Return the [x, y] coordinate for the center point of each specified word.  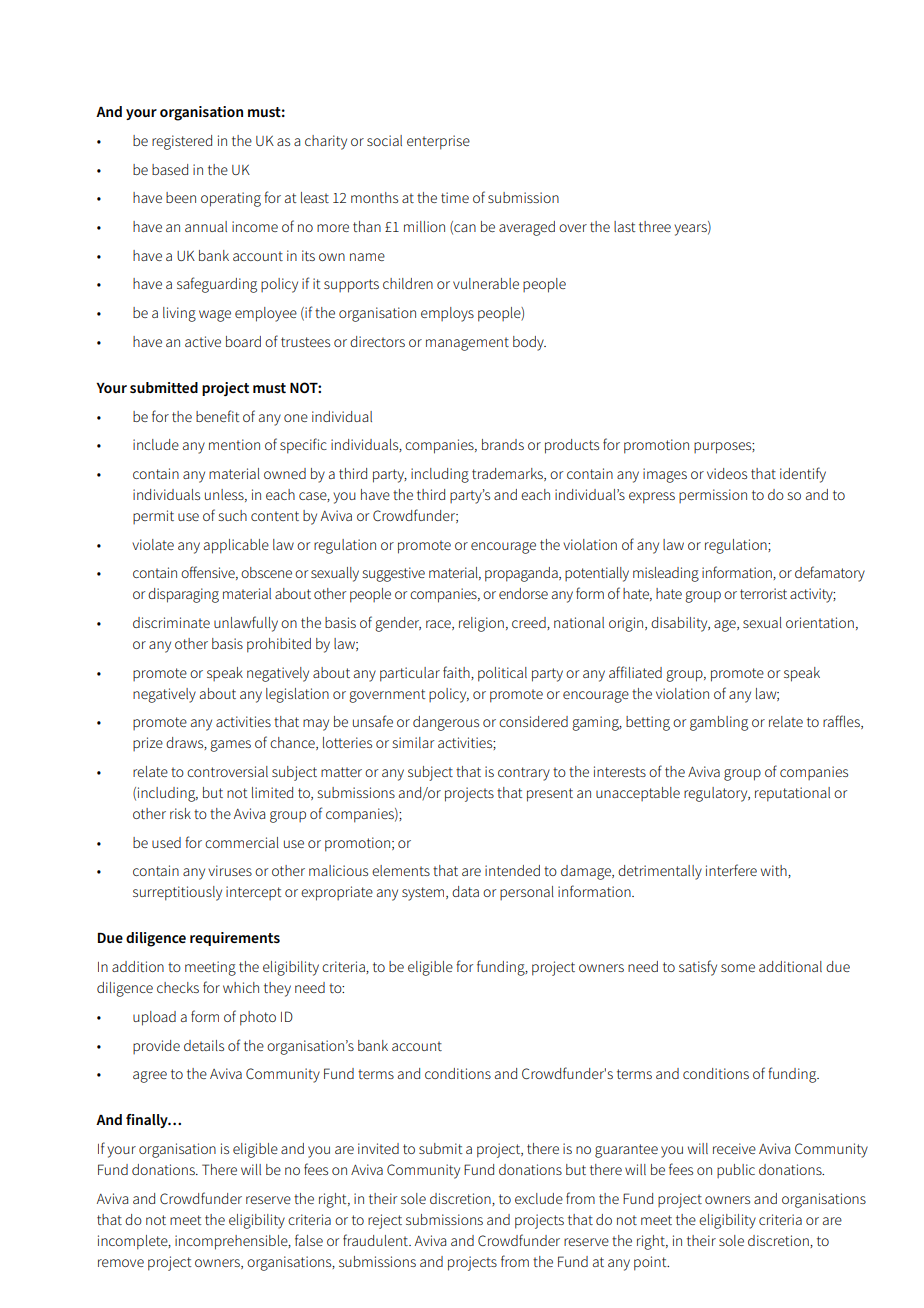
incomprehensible [232, 1242]
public [736, 1171]
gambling [719, 723]
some [738, 968]
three [655, 226]
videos [727, 473]
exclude [539, 1198]
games [230, 746]
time [455, 197]
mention [234, 444]
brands [503, 444]
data [465, 891]
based [170, 169]
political [502, 674]
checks [178, 987]
